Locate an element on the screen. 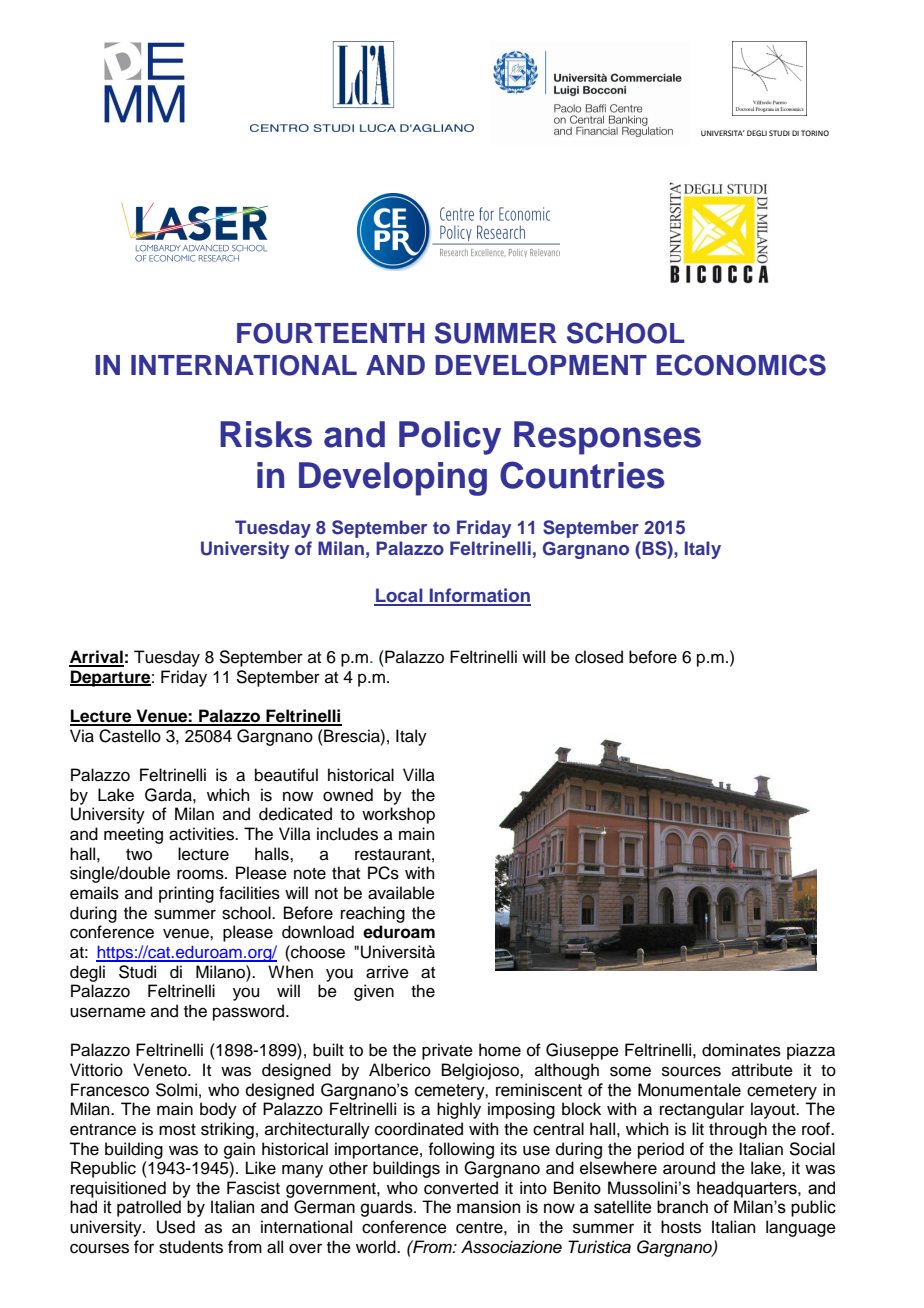  DEVELOPMENT is located at coordinates (541, 365).
